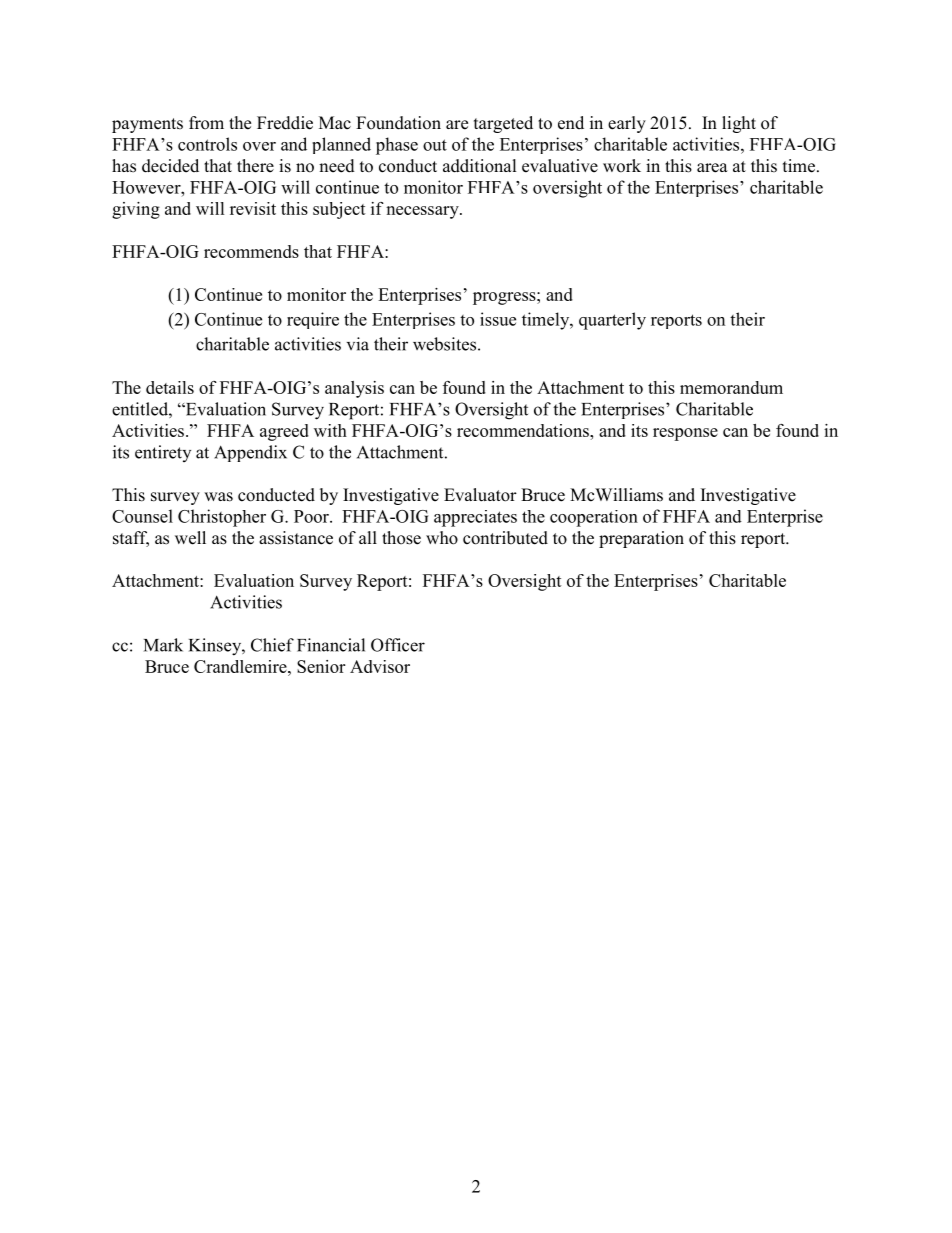  I want to click on Officer, so click(398, 645).
